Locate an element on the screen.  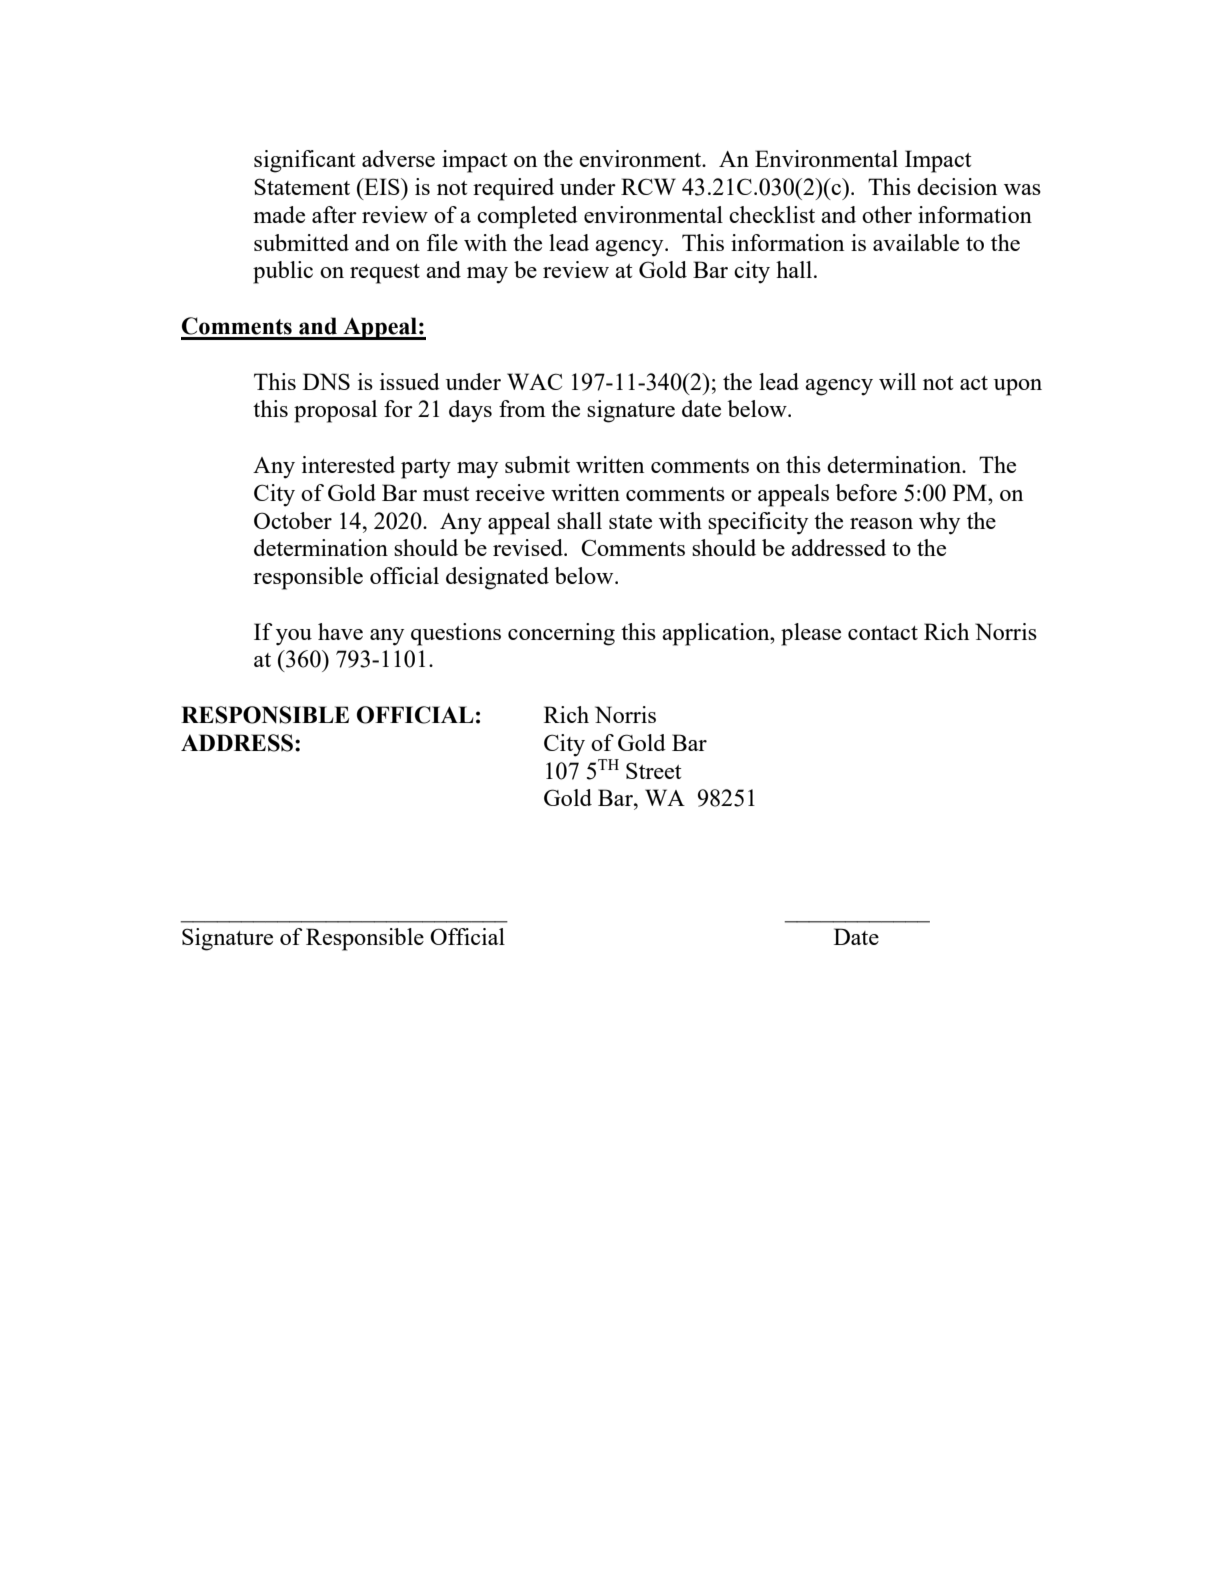
RCW is located at coordinates (648, 186).
